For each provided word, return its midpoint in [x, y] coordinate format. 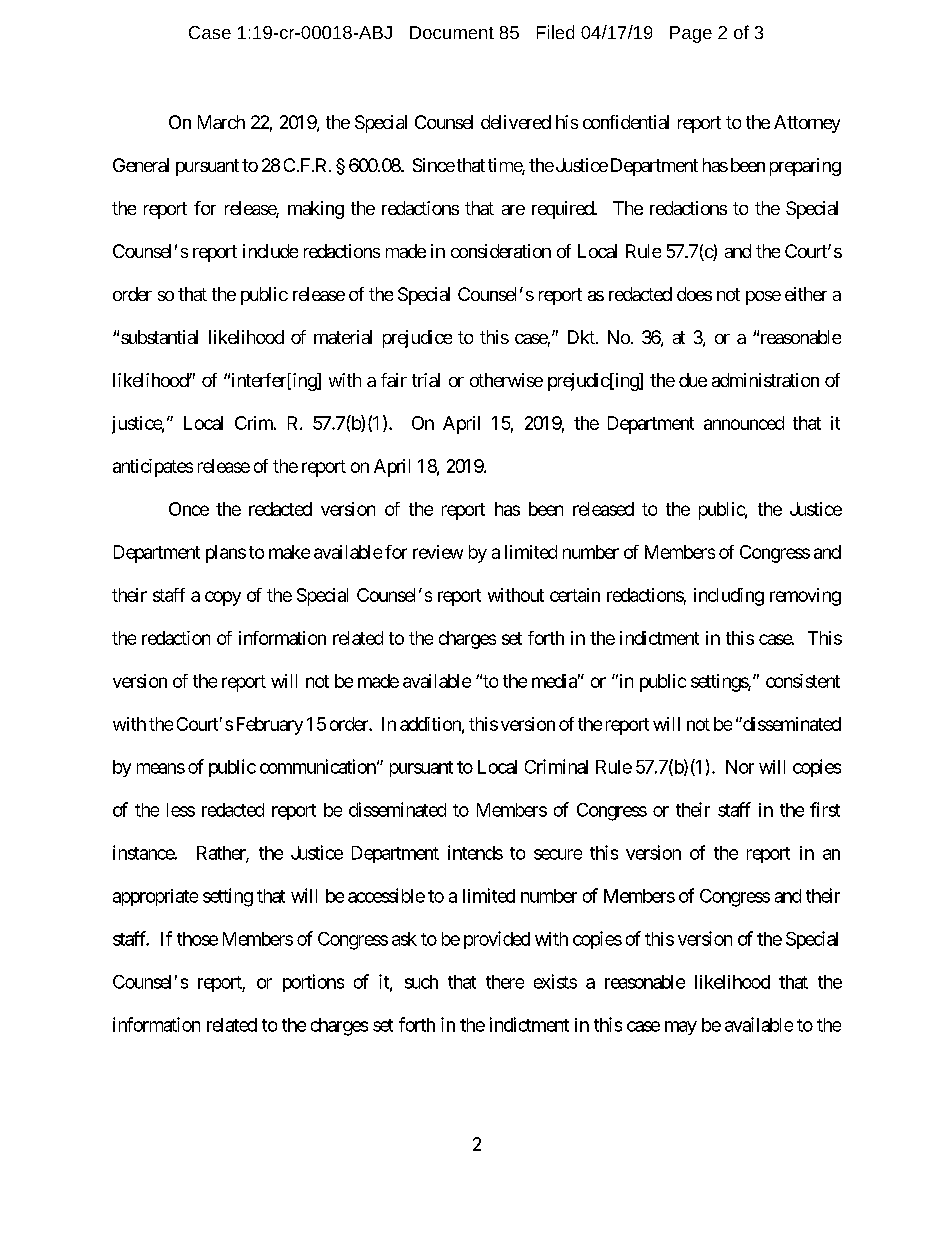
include [270, 251]
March [221, 122]
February [270, 726]
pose [763, 298]
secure [558, 854]
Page [691, 34]
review [438, 552]
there [505, 982]
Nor [740, 767]
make [289, 552]
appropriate [155, 897]
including [729, 597]
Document [452, 32]
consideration [501, 251]
